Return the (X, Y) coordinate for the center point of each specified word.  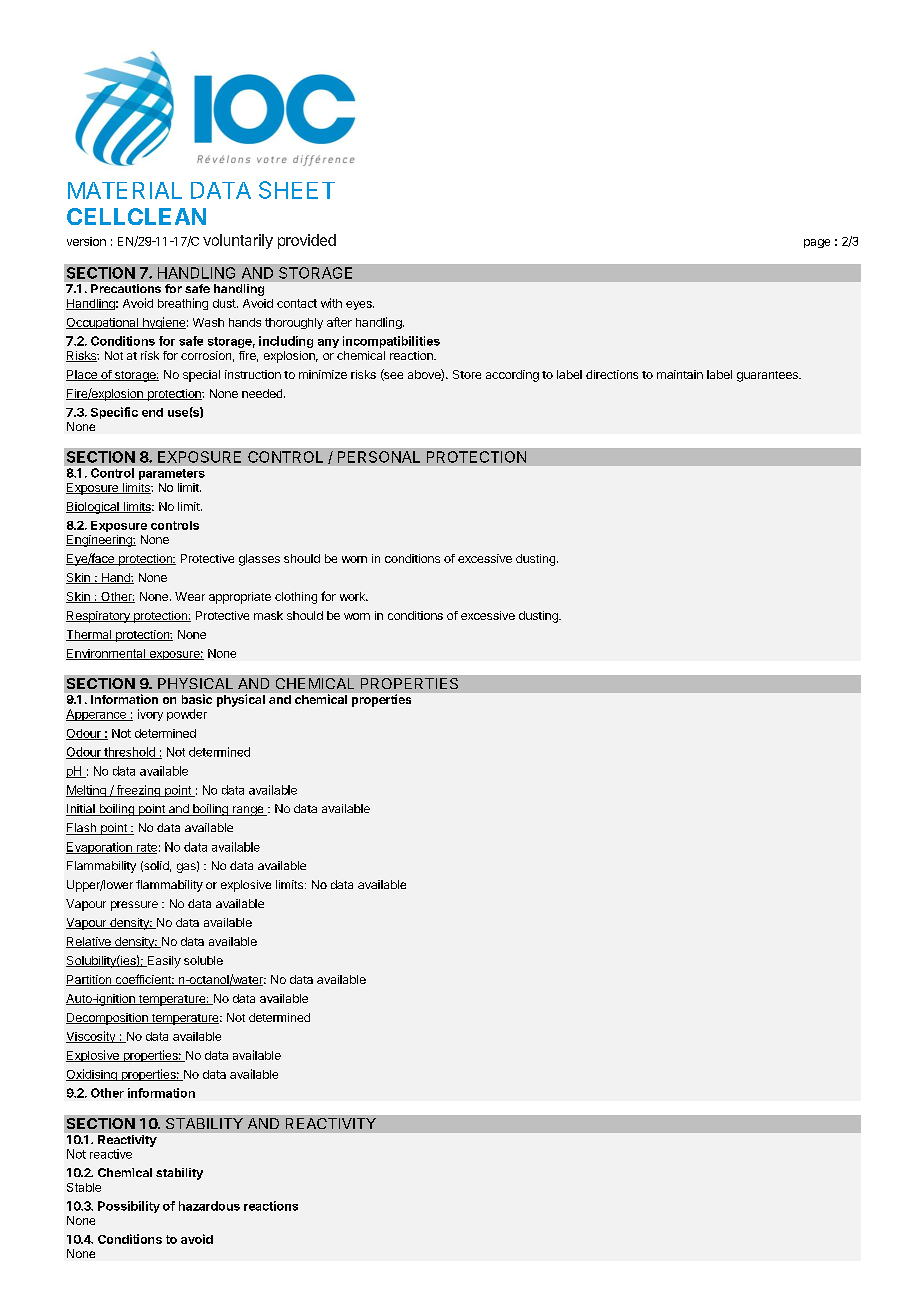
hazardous (209, 1206)
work (353, 596)
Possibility (129, 1207)
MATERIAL (125, 190)
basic (197, 699)
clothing (296, 598)
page (817, 243)
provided (307, 241)
